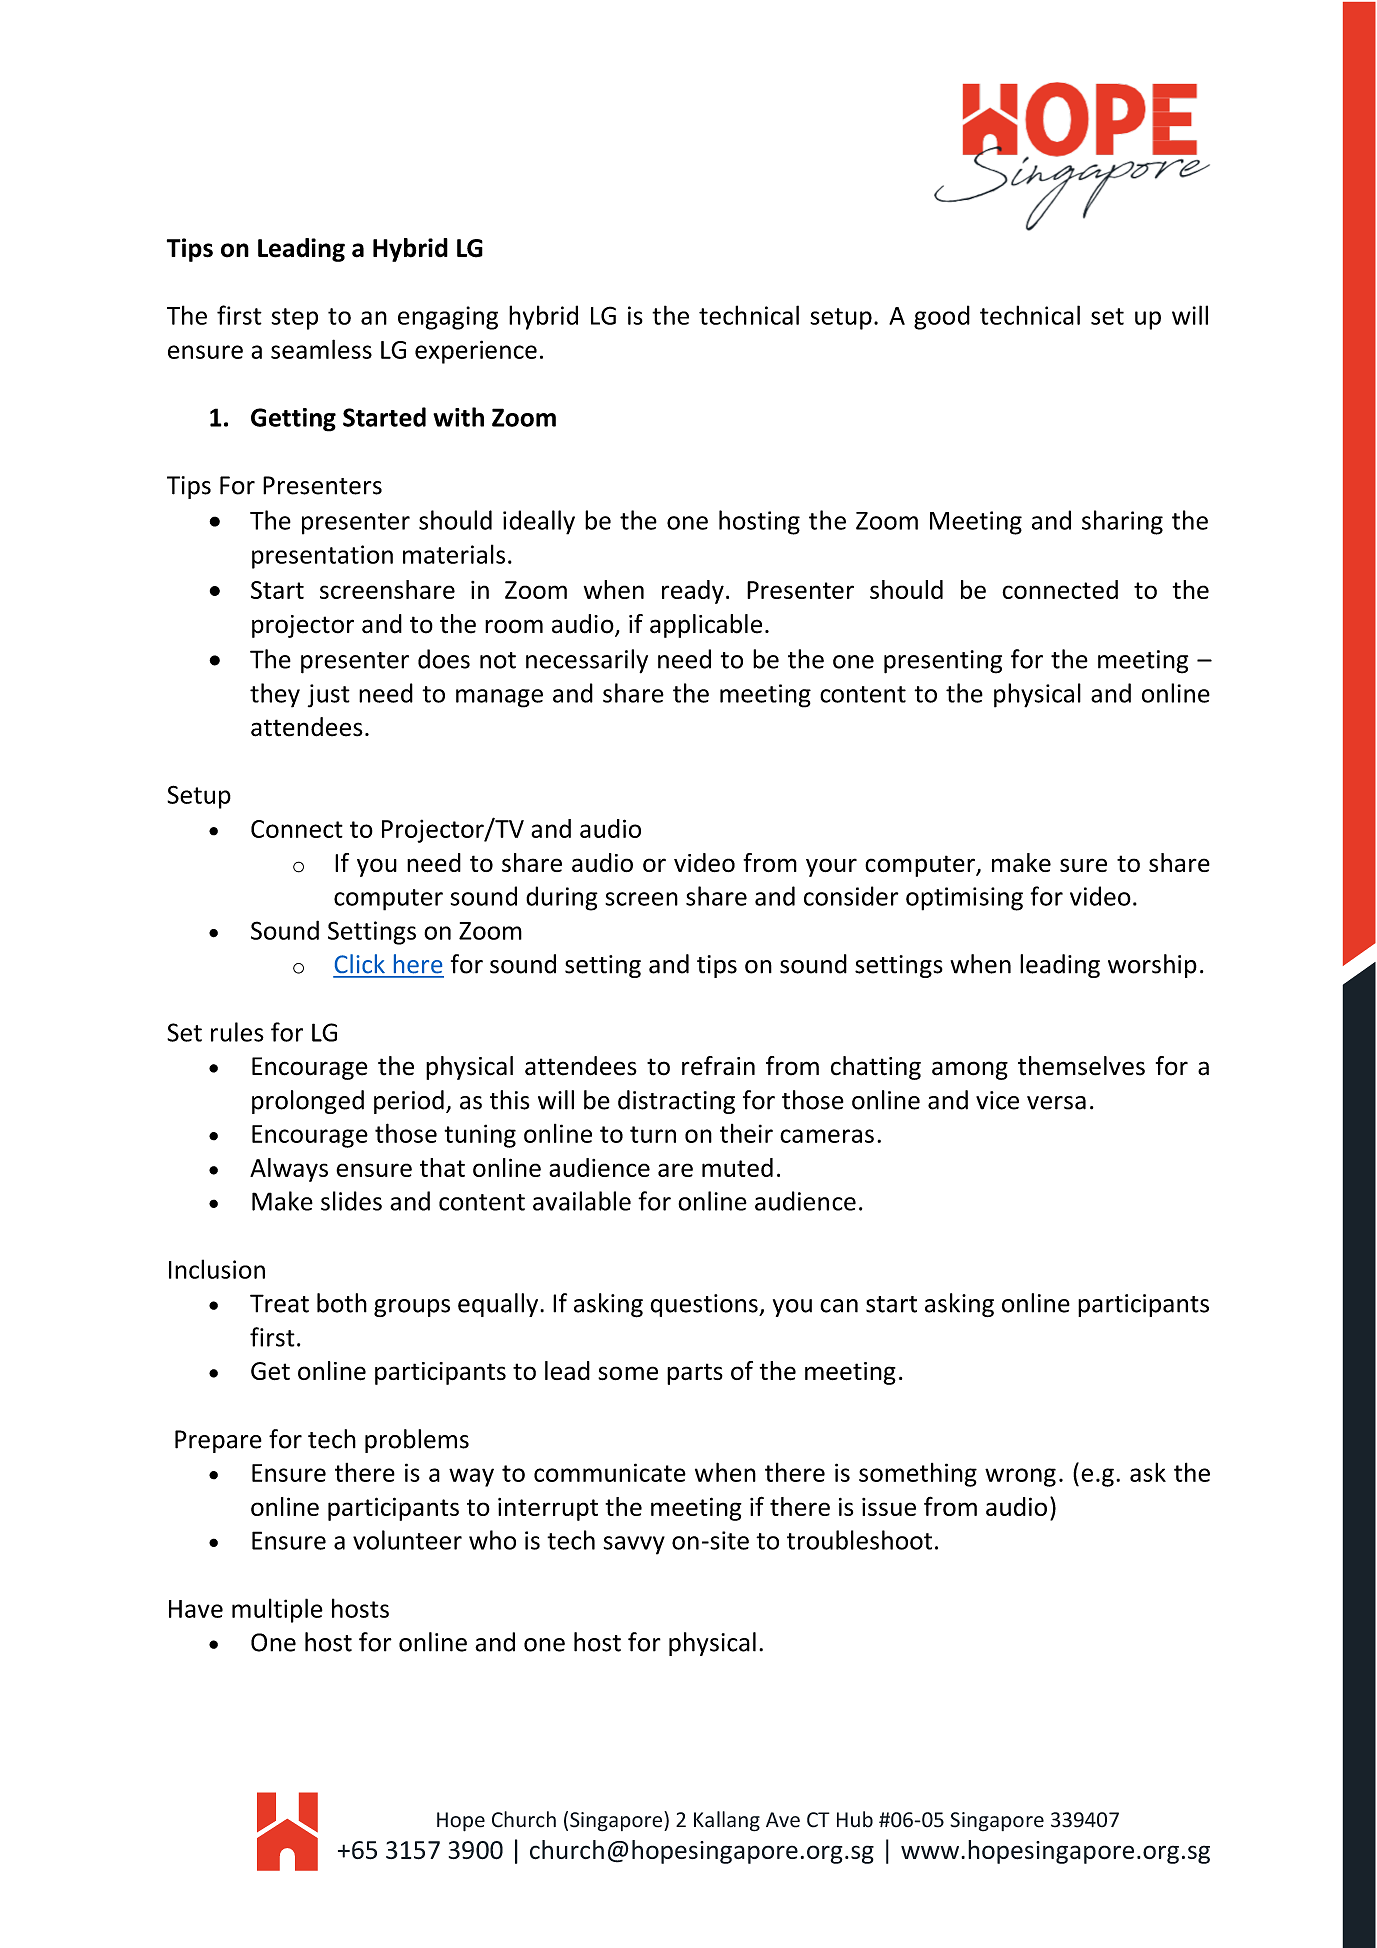  I want to click on both, so click(342, 1303).
